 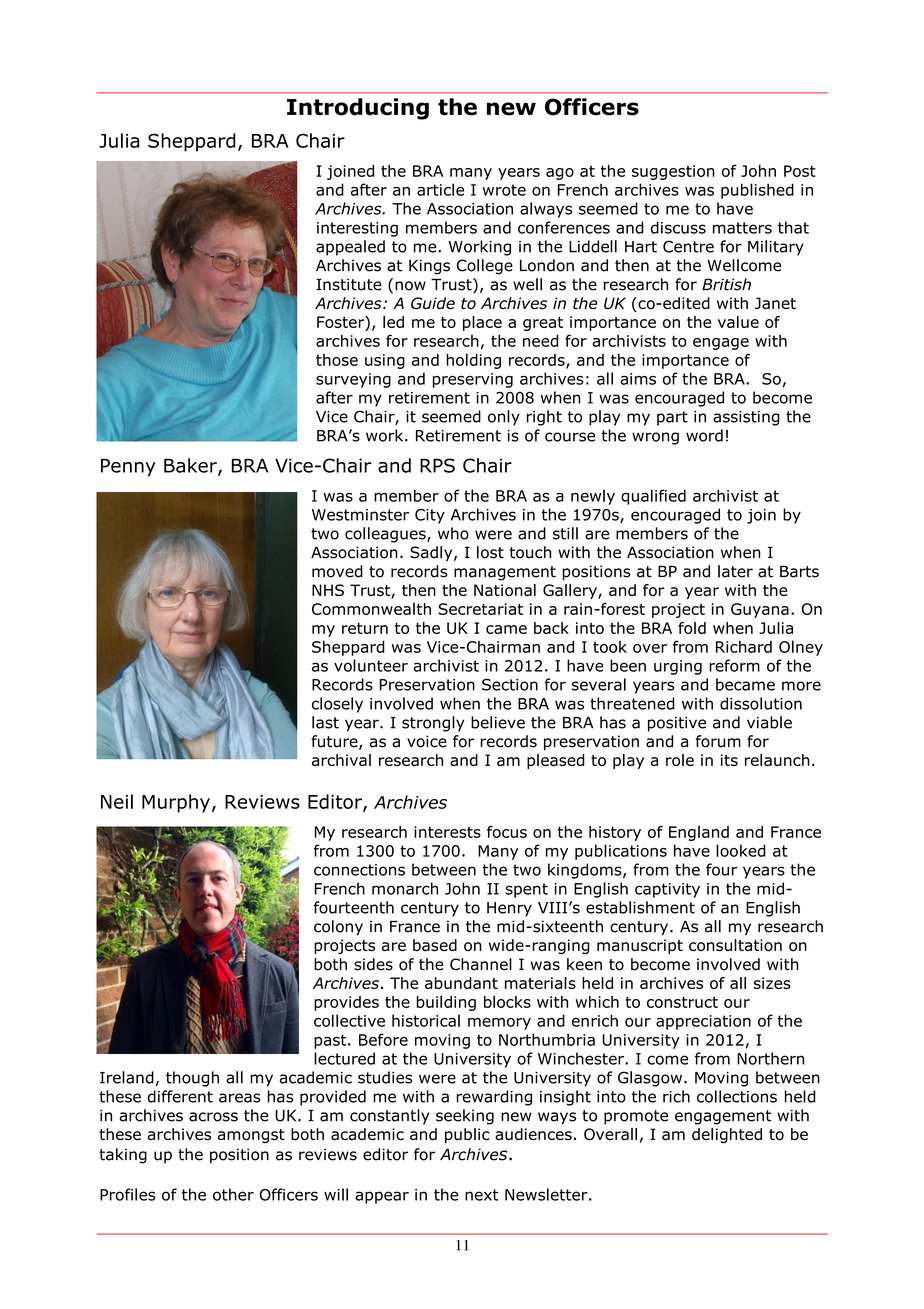 What do you see at coordinates (734, 665) in the screenshot?
I see `reform` at bounding box center [734, 665].
